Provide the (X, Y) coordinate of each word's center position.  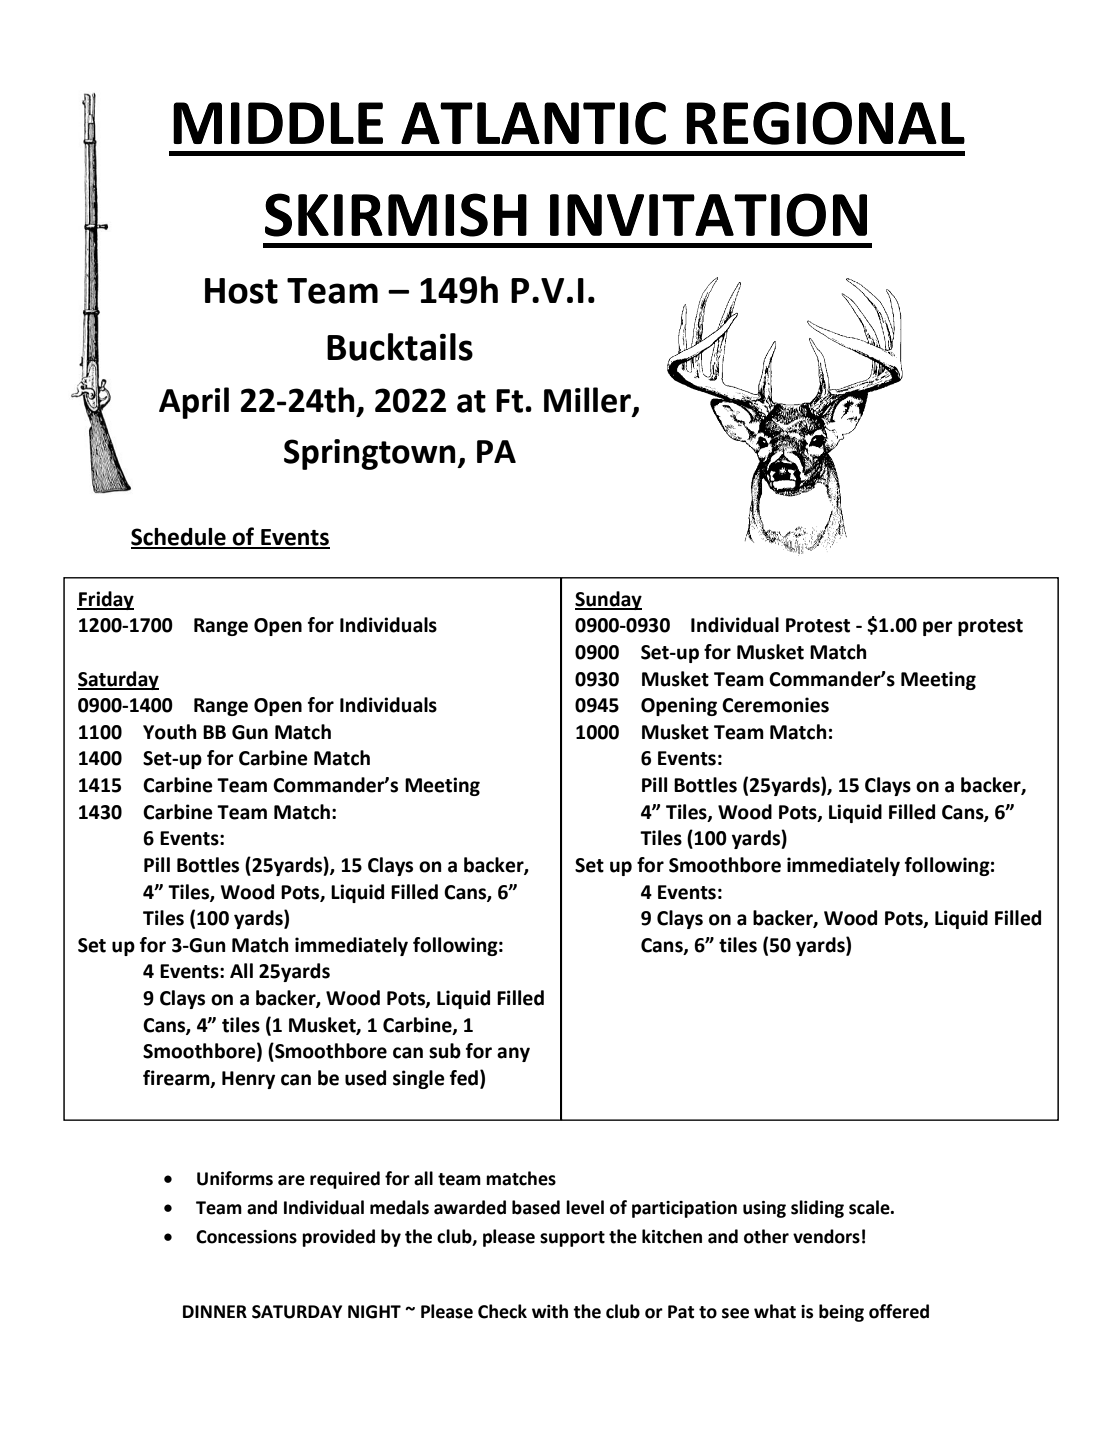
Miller (588, 401)
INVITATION (708, 215)
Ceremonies (775, 705)
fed (464, 1078)
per (938, 628)
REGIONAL (826, 123)
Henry (248, 1080)
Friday (105, 600)
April (194, 403)
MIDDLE (278, 123)
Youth (170, 732)
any (513, 1054)
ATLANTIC (533, 123)
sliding (817, 1209)
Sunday (608, 600)
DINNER (215, 1311)
